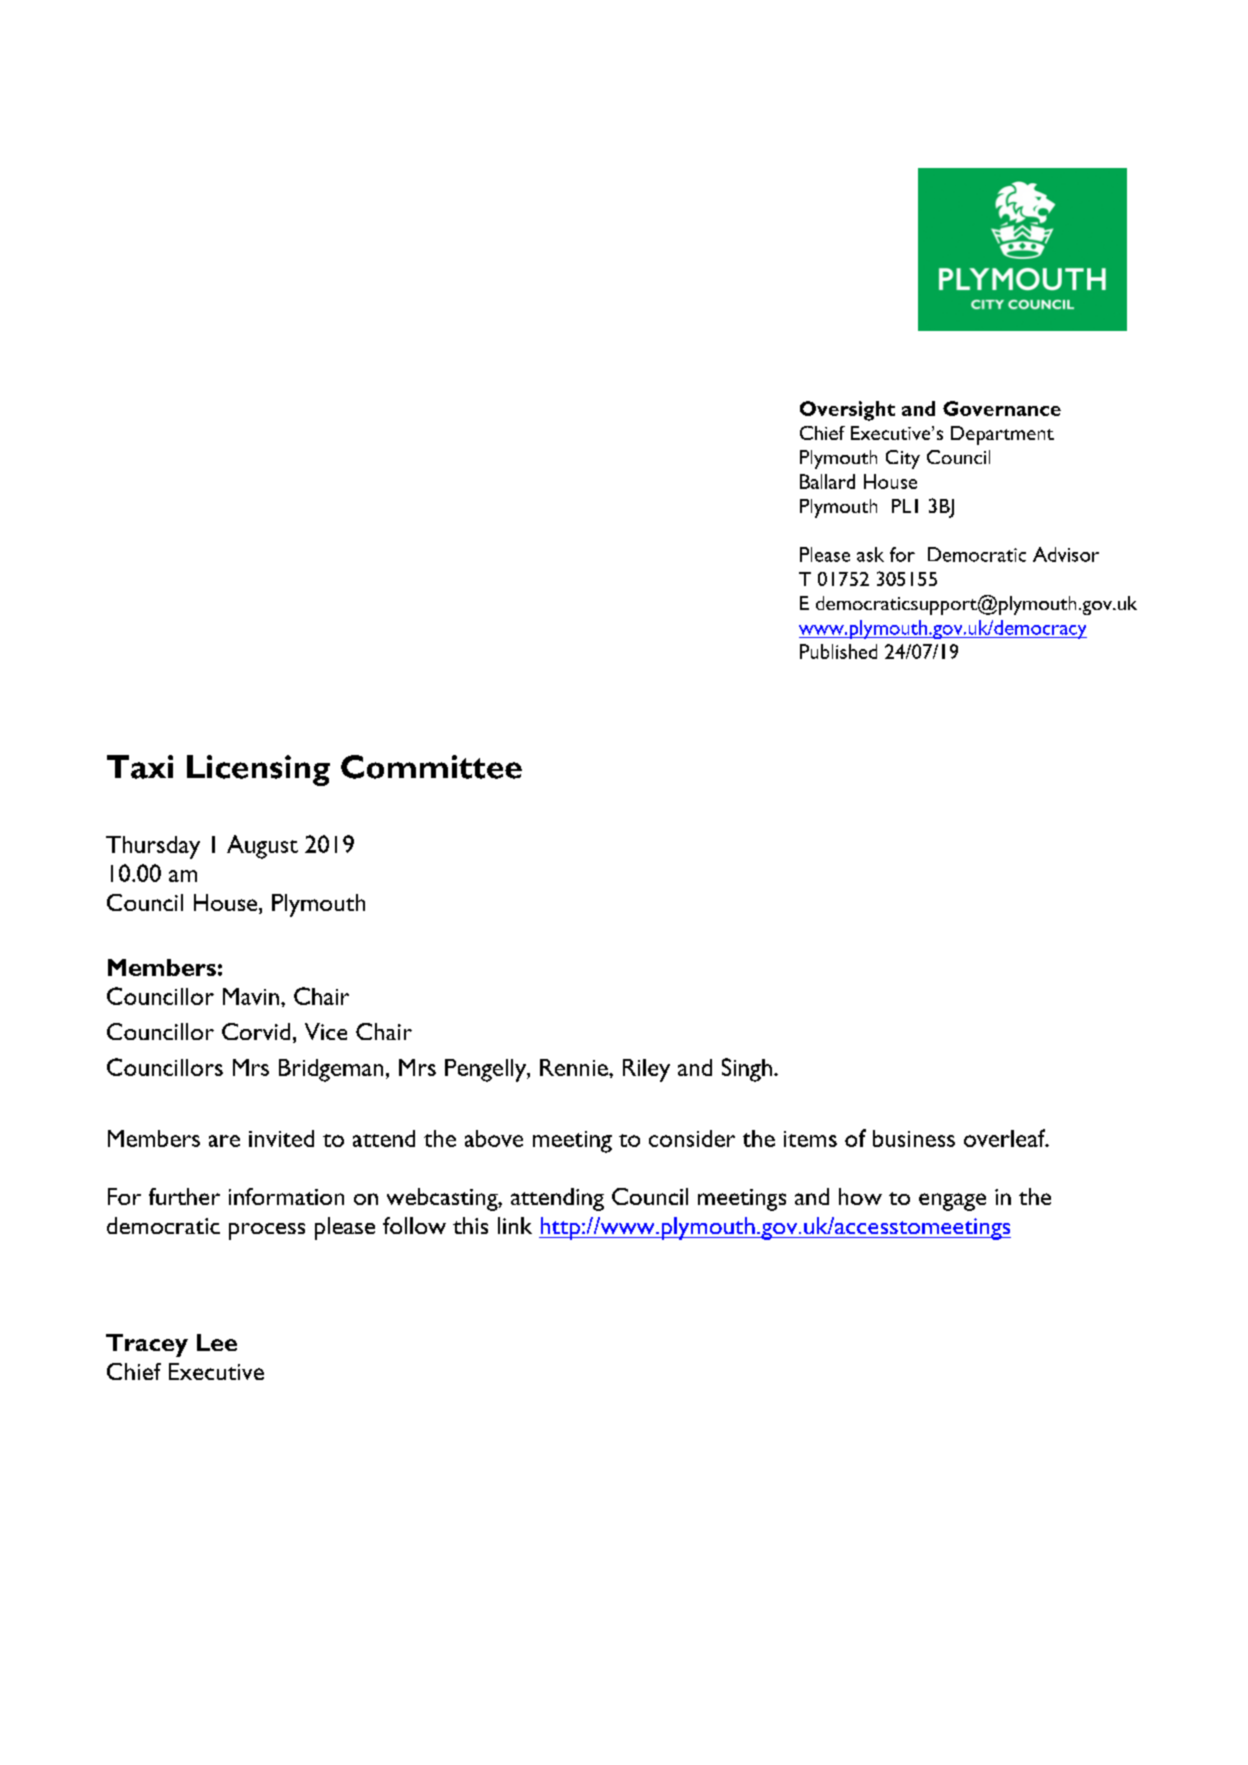 This screenshot has width=1248, height=1765. What do you see at coordinates (827, 481) in the screenshot?
I see `Ballard` at bounding box center [827, 481].
